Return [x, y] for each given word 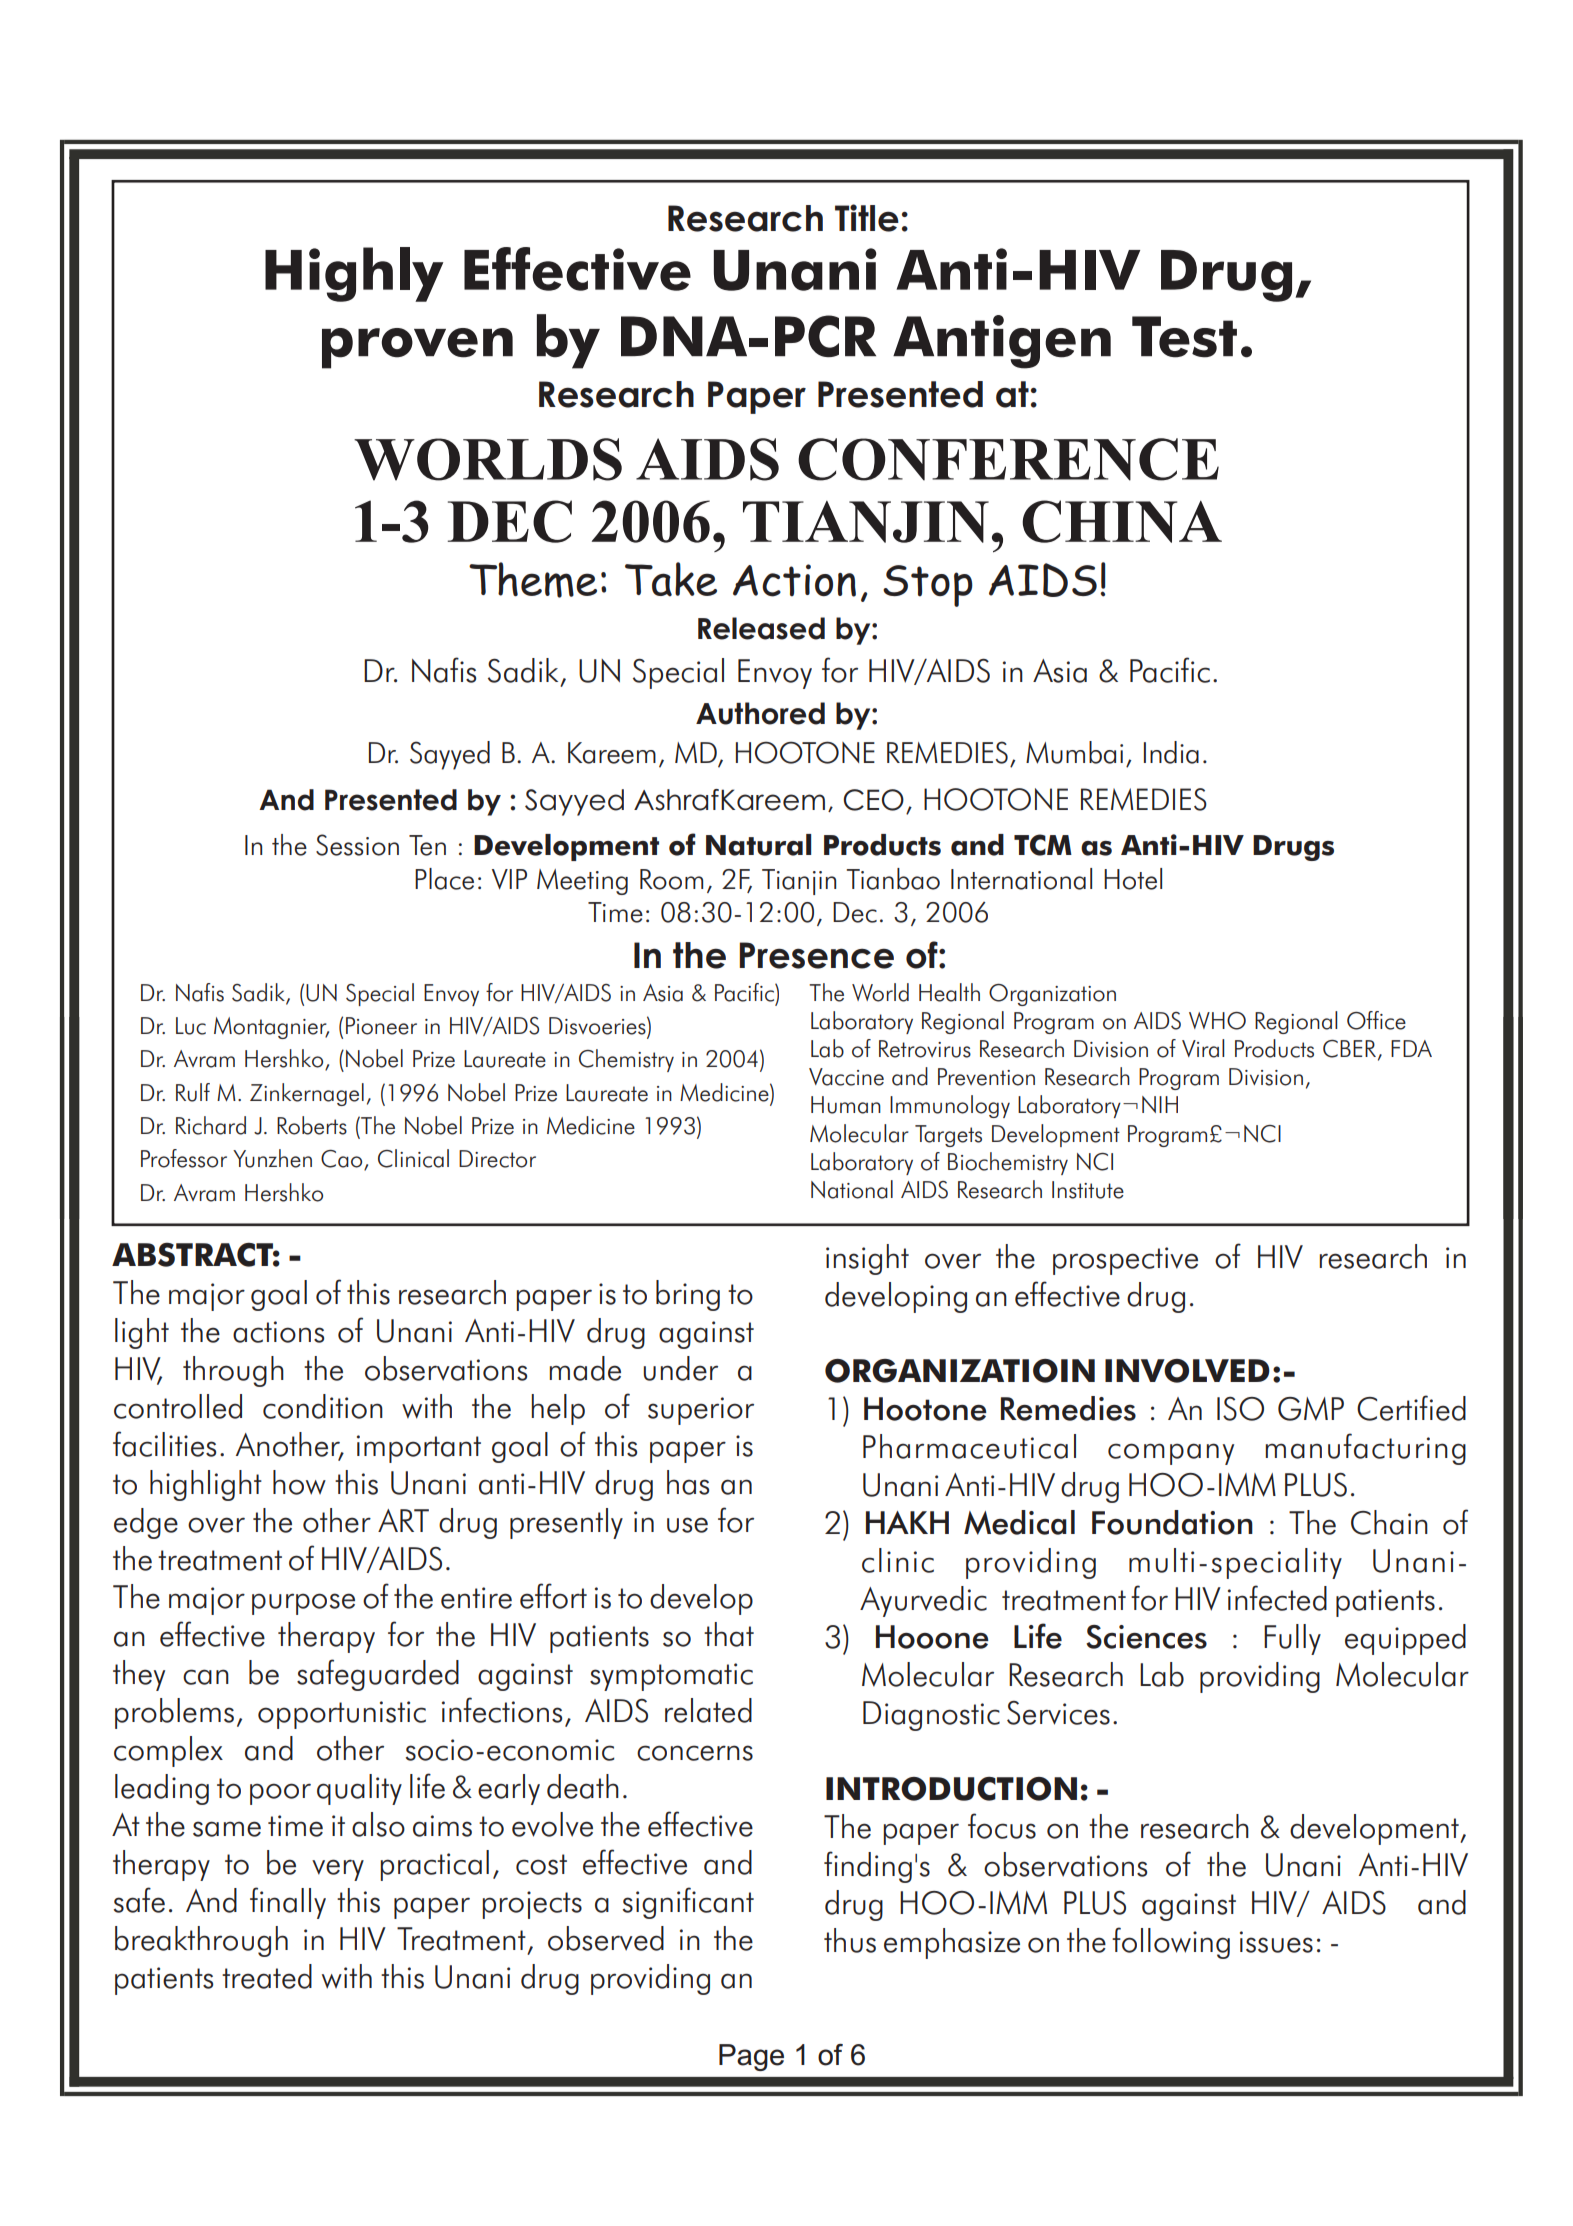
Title [867, 218]
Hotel [1133, 879]
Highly [354, 274]
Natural [758, 845]
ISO [1240, 1409]
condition [323, 1406]
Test [1184, 337]
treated [267, 1976]
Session [357, 845]
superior [701, 1411]
